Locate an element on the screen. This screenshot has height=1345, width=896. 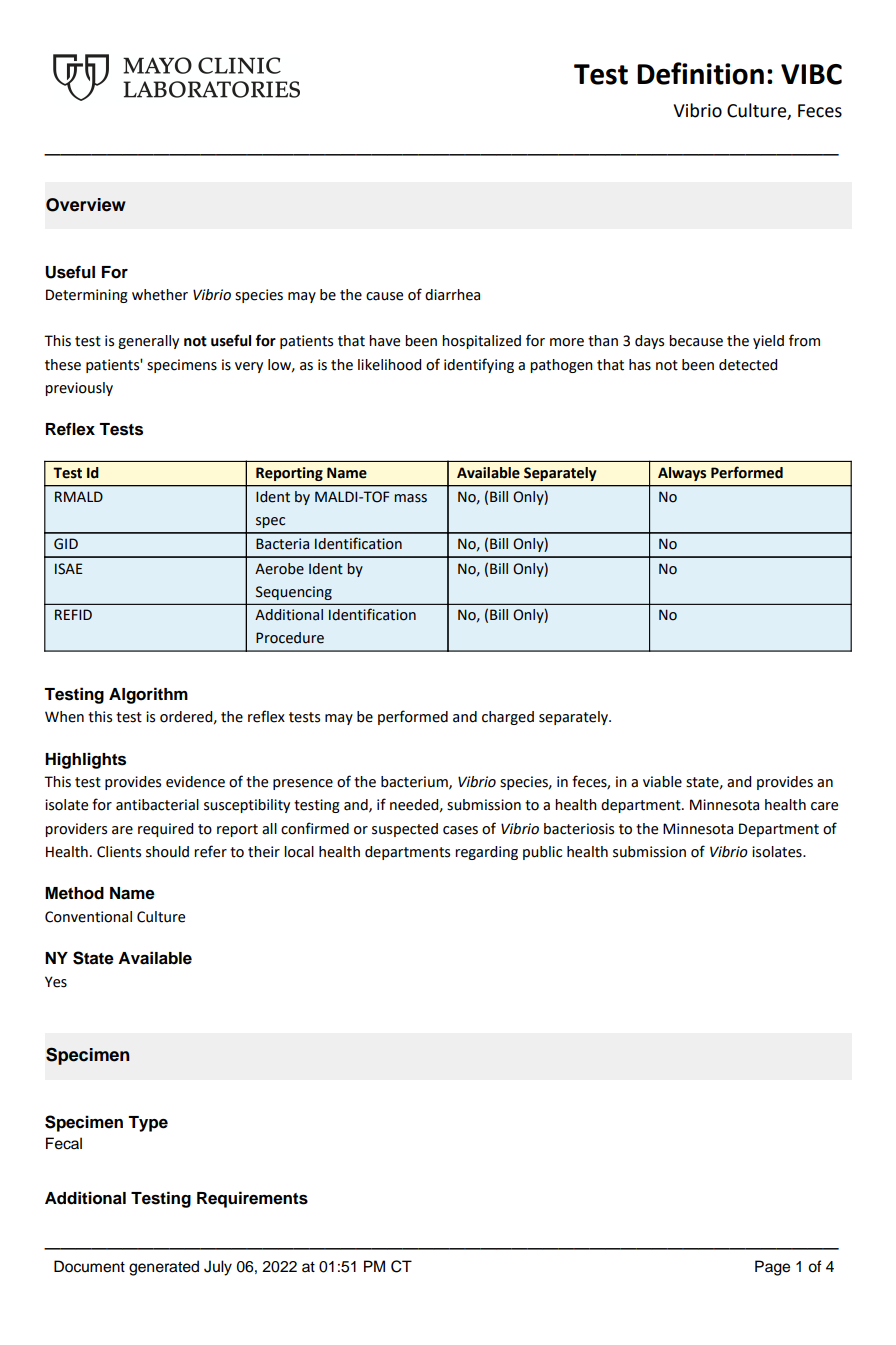
mass is located at coordinates (410, 498).
